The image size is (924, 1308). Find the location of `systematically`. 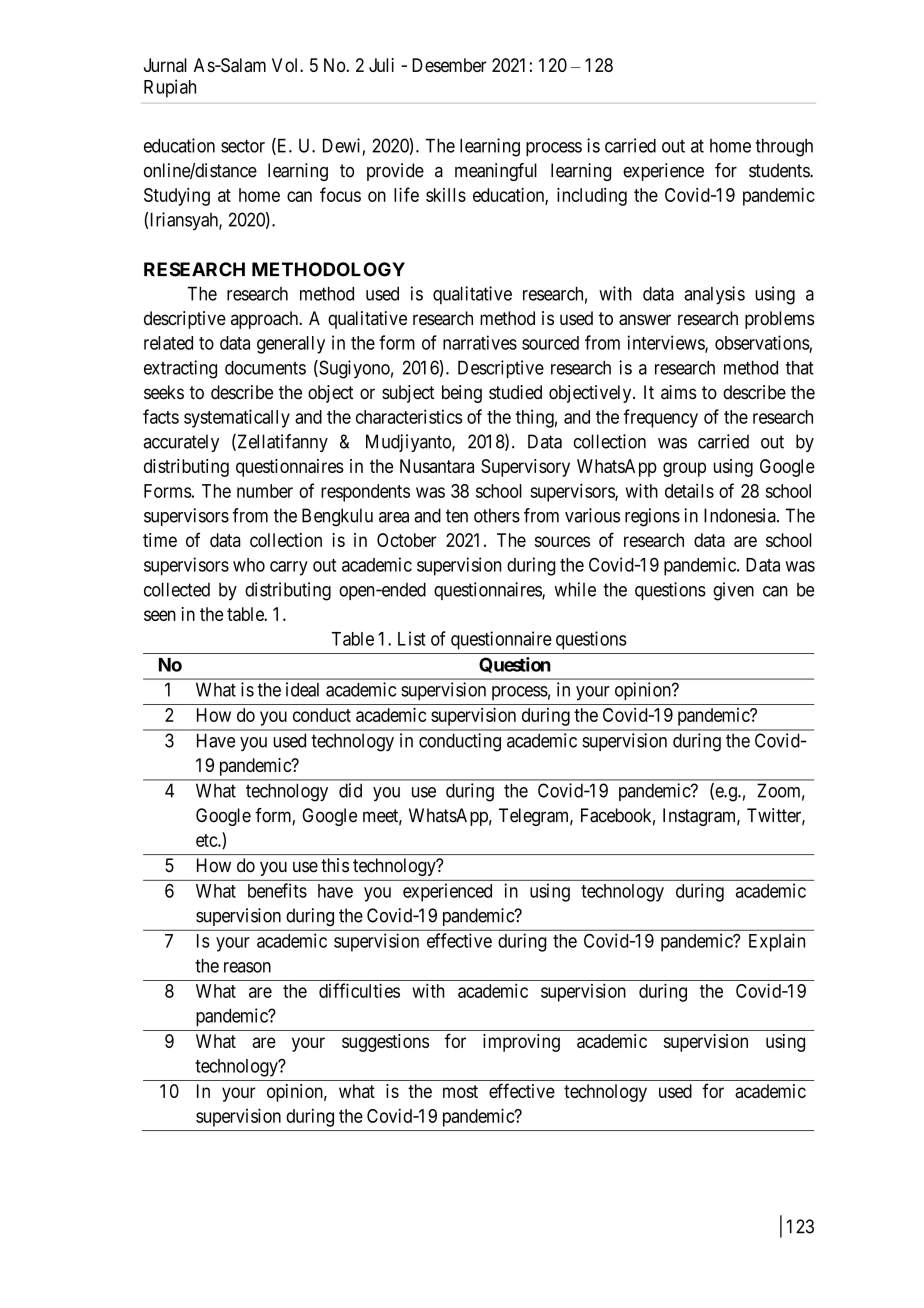

systematically is located at coordinates (237, 418).
